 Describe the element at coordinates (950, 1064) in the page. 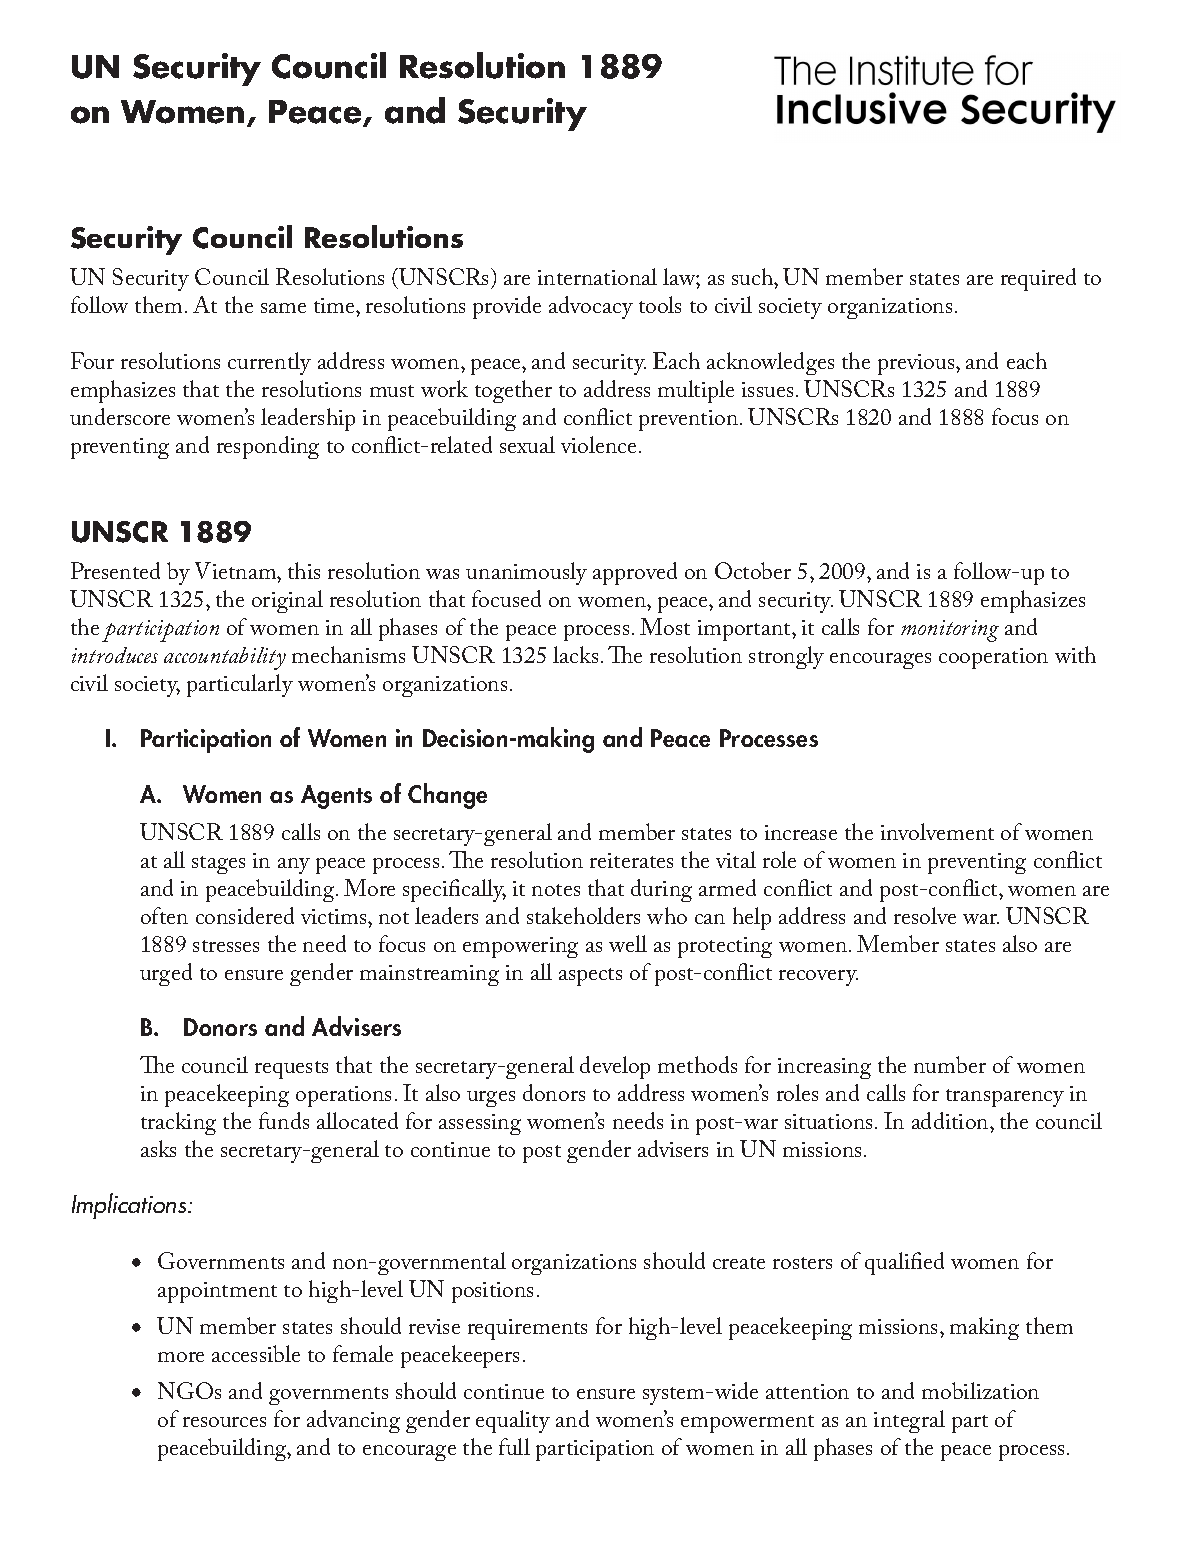

I see `number` at that location.
